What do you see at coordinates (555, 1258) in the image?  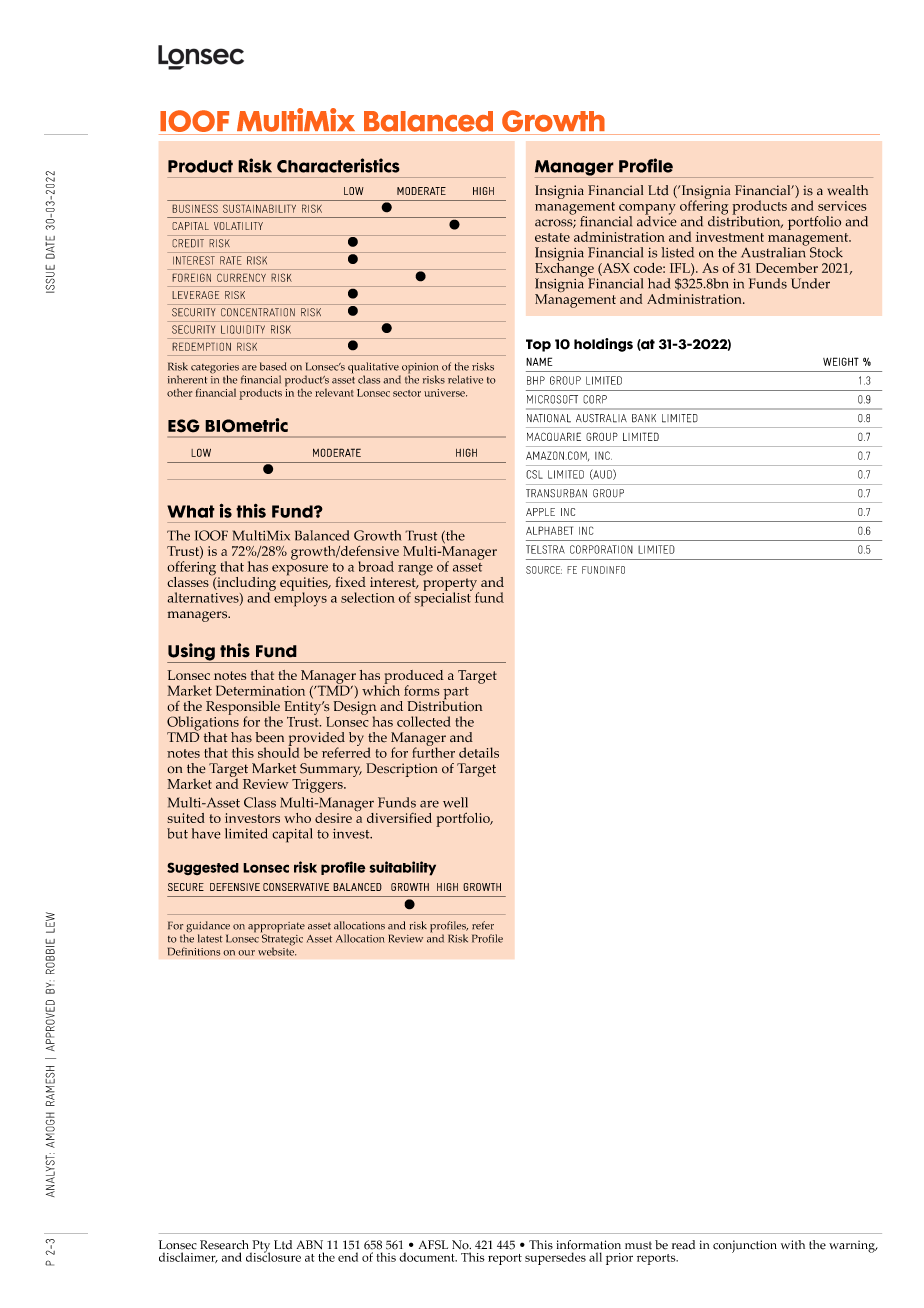 I see `supersedes` at bounding box center [555, 1258].
